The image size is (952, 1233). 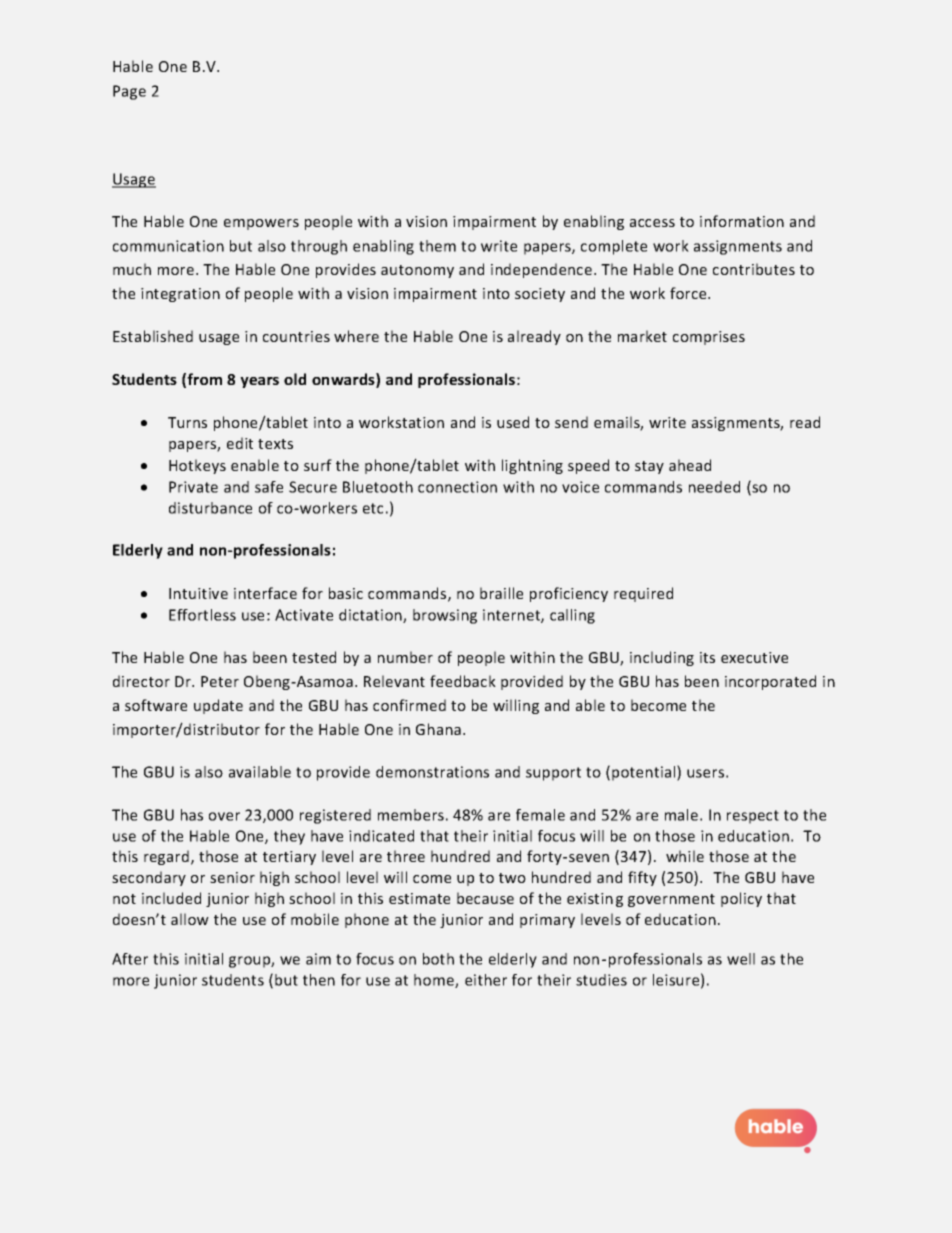 What do you see at coordinates (190, 919) in the page?
I see `allow` at bounding box center [190, 919].
